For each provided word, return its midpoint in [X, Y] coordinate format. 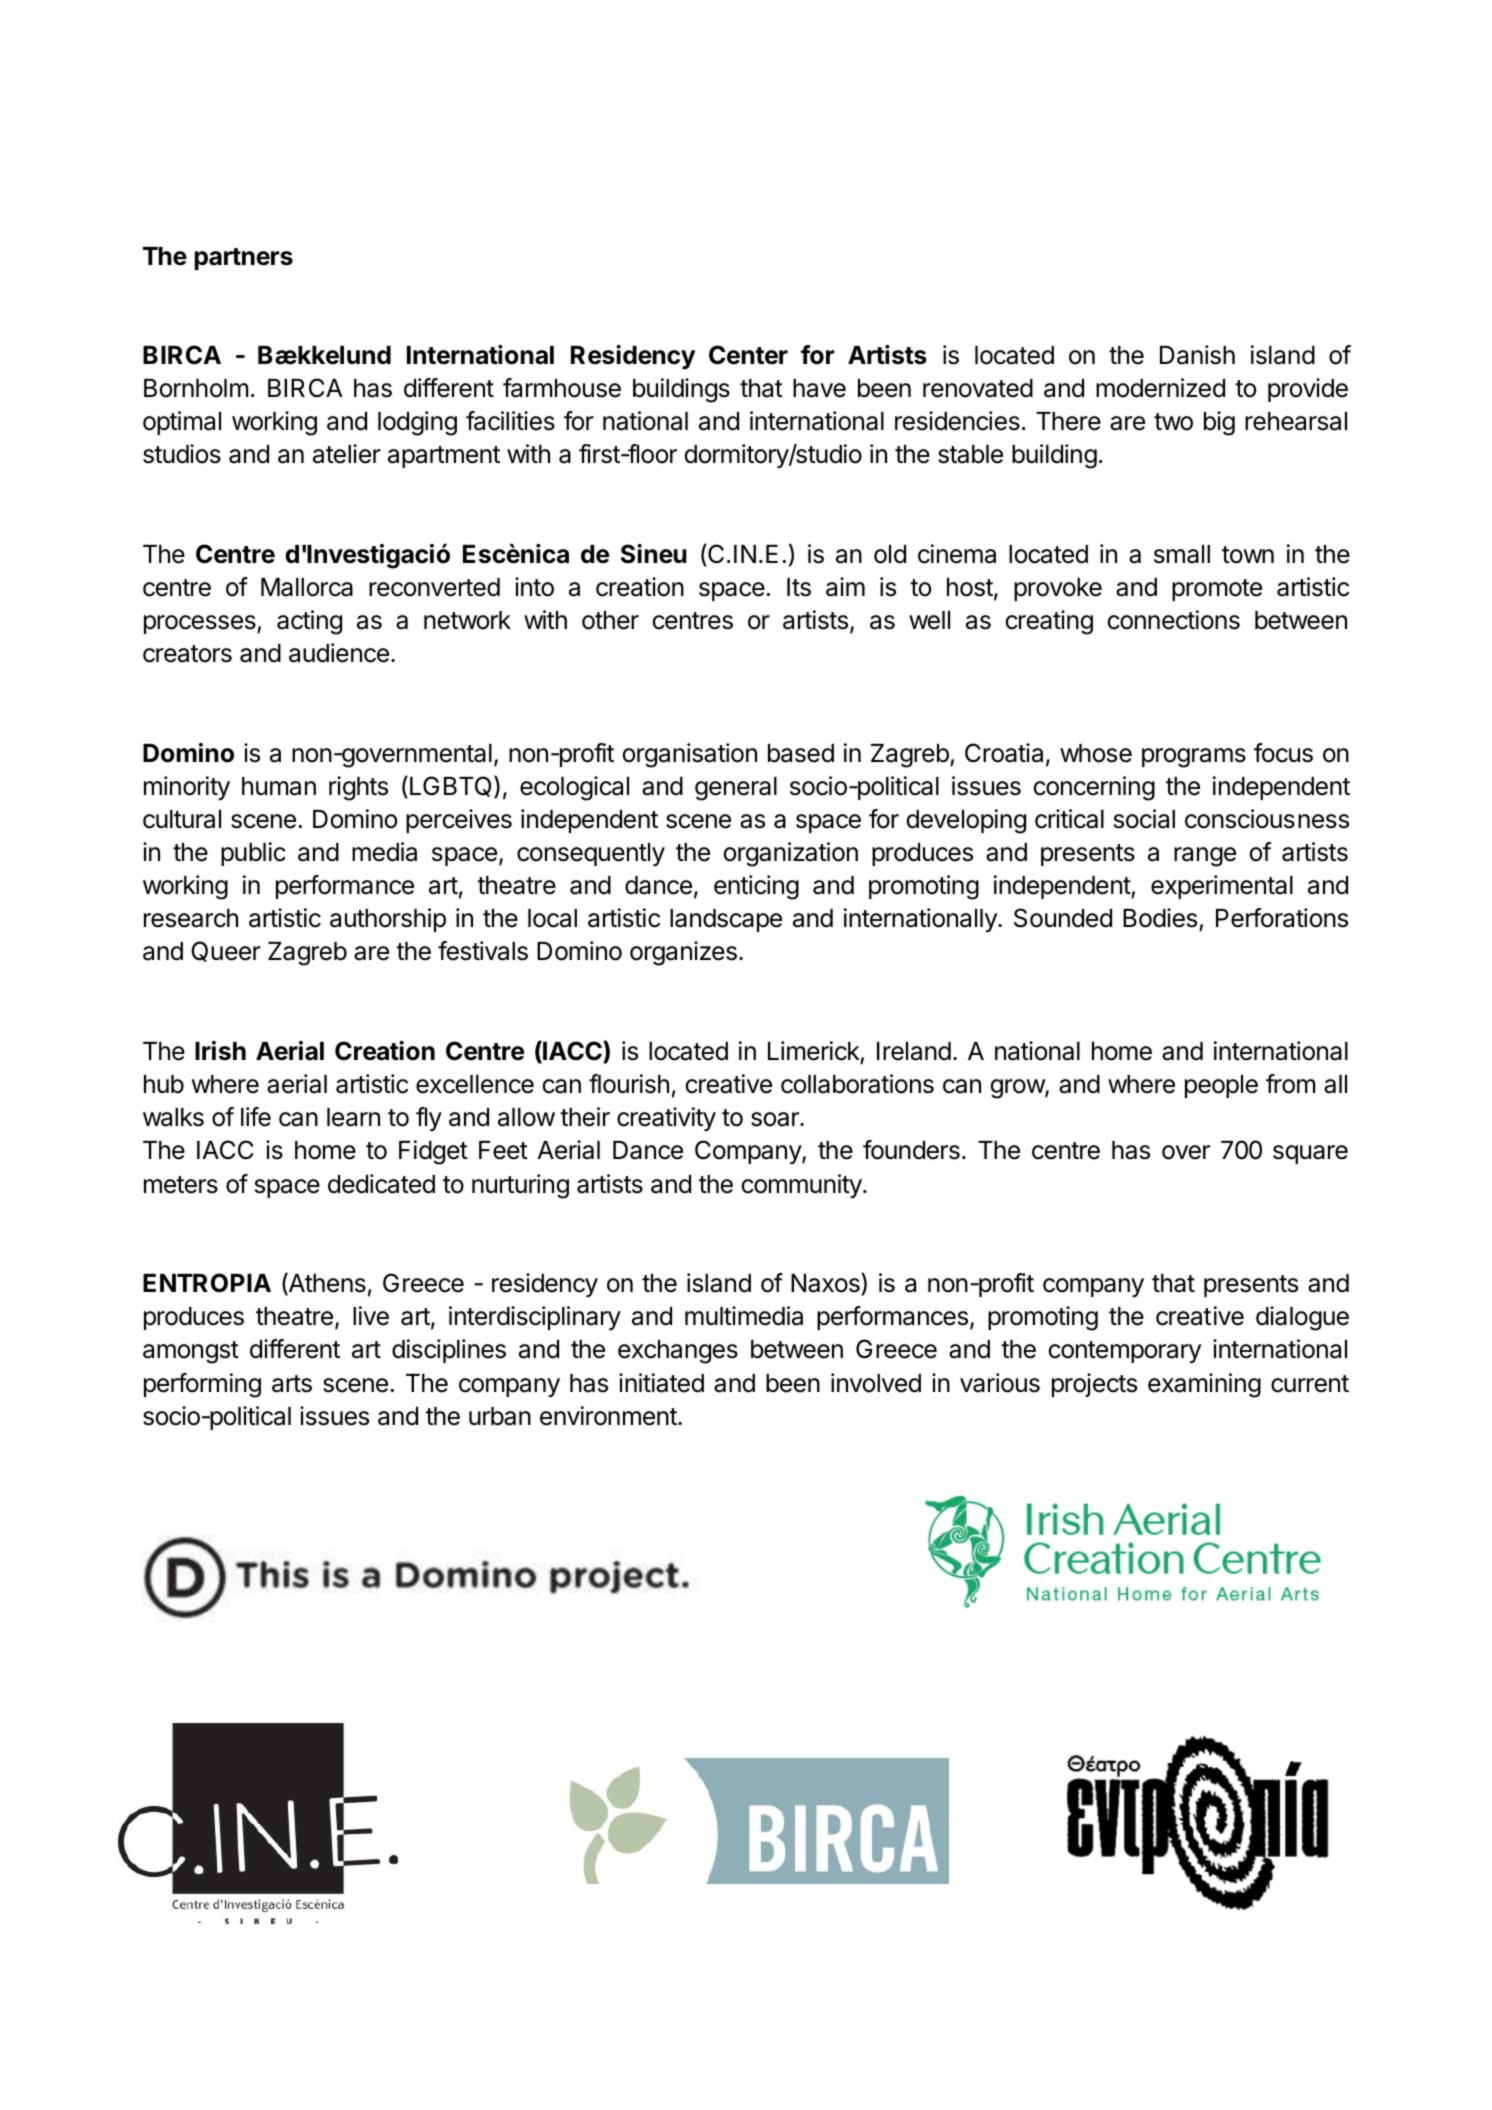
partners [244, 259]
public [253, 854]
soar [776, 1119]
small [1182, 554]
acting [309, 622]
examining [1204, 1385]
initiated [661, 1383]
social [1144, 819]
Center [748, 355]
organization [791, 854]
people [1221, 1086]
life [256, 1117]
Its [799, 587]
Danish [1197, 355]
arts [292, 1384]
